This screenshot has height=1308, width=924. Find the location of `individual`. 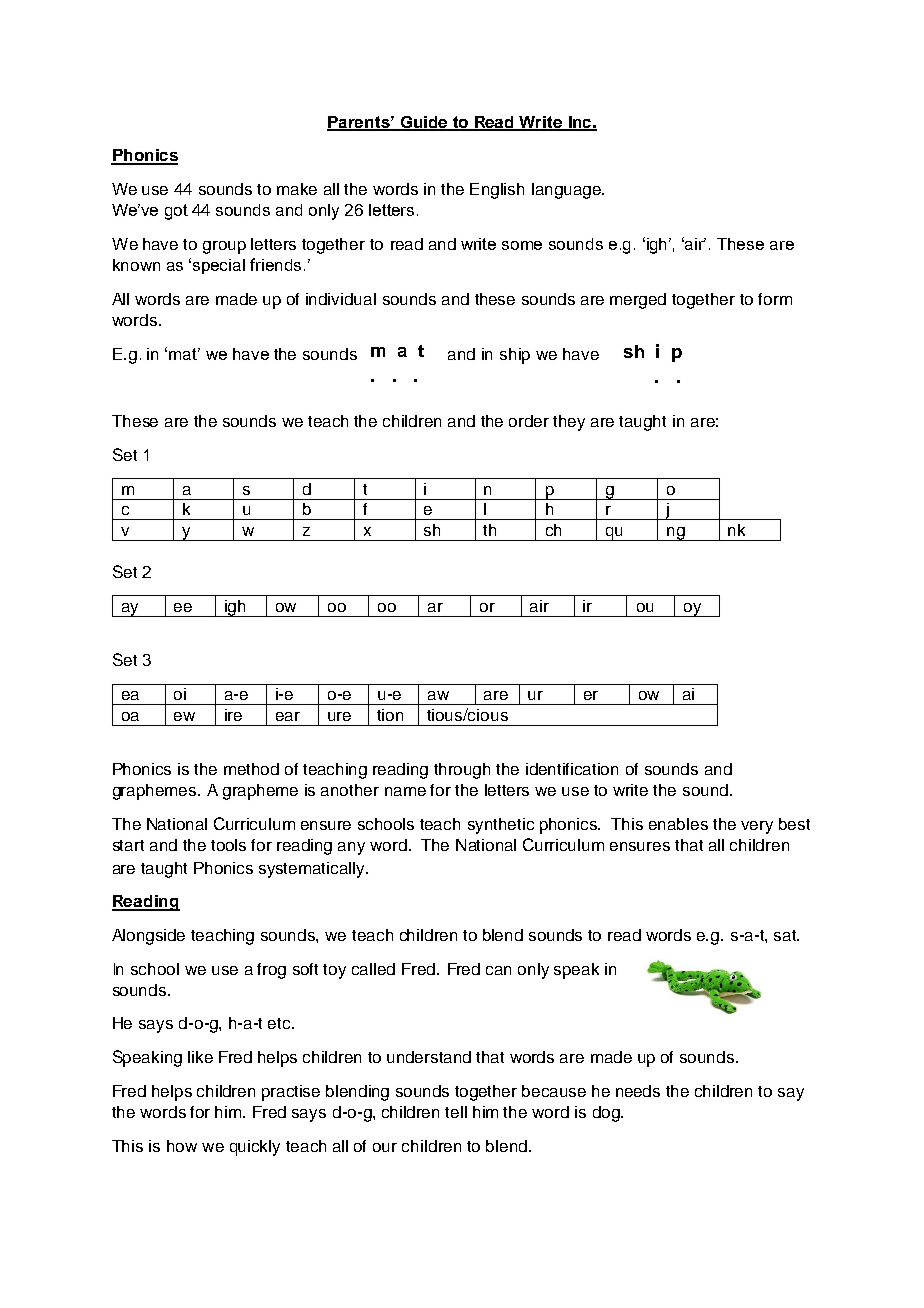

individual is located at coordinates (341, 299).
